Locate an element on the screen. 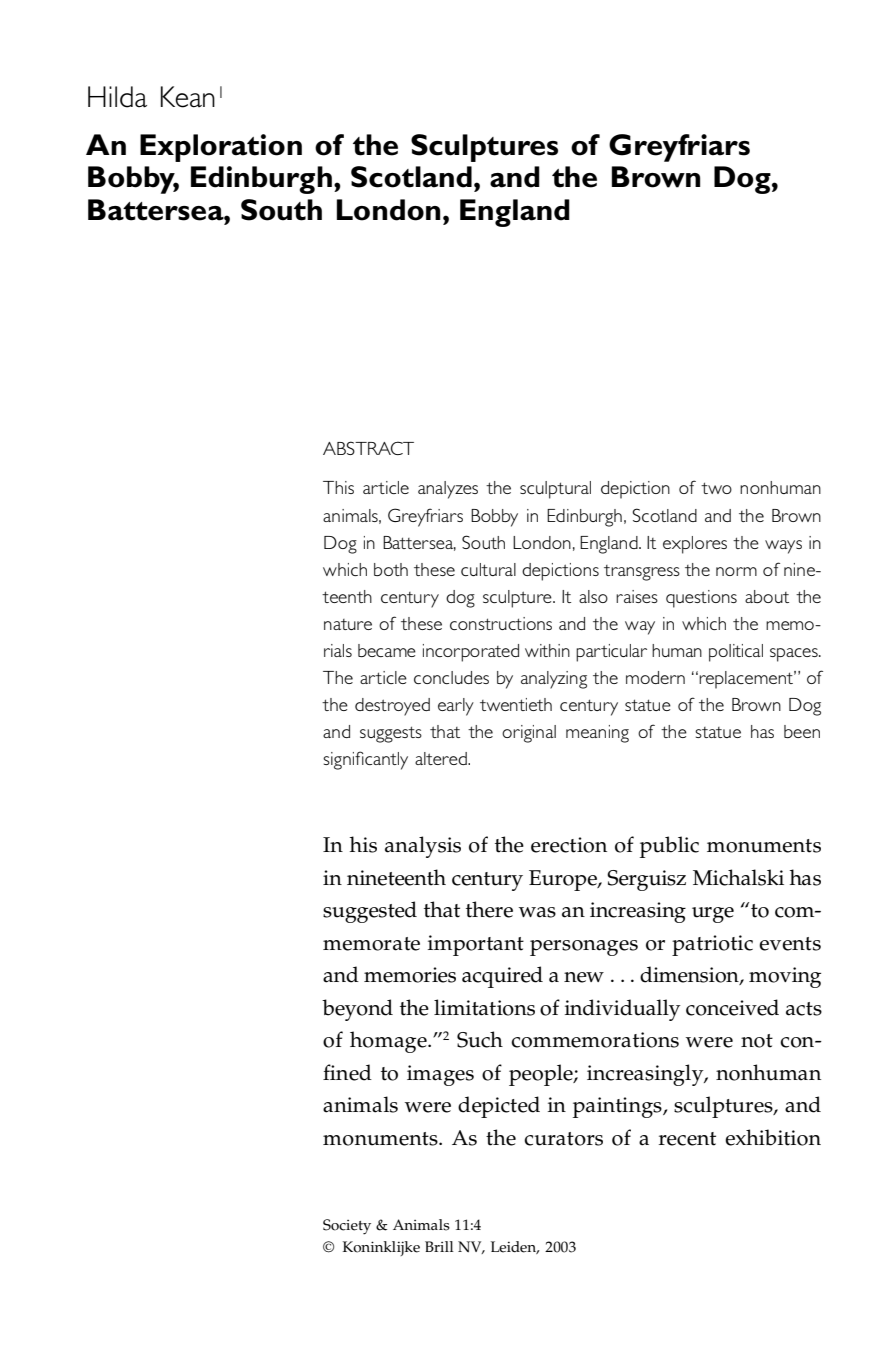 This screenshot has height=1354, width=896. Michalski is located at coordinates (738, 877).
